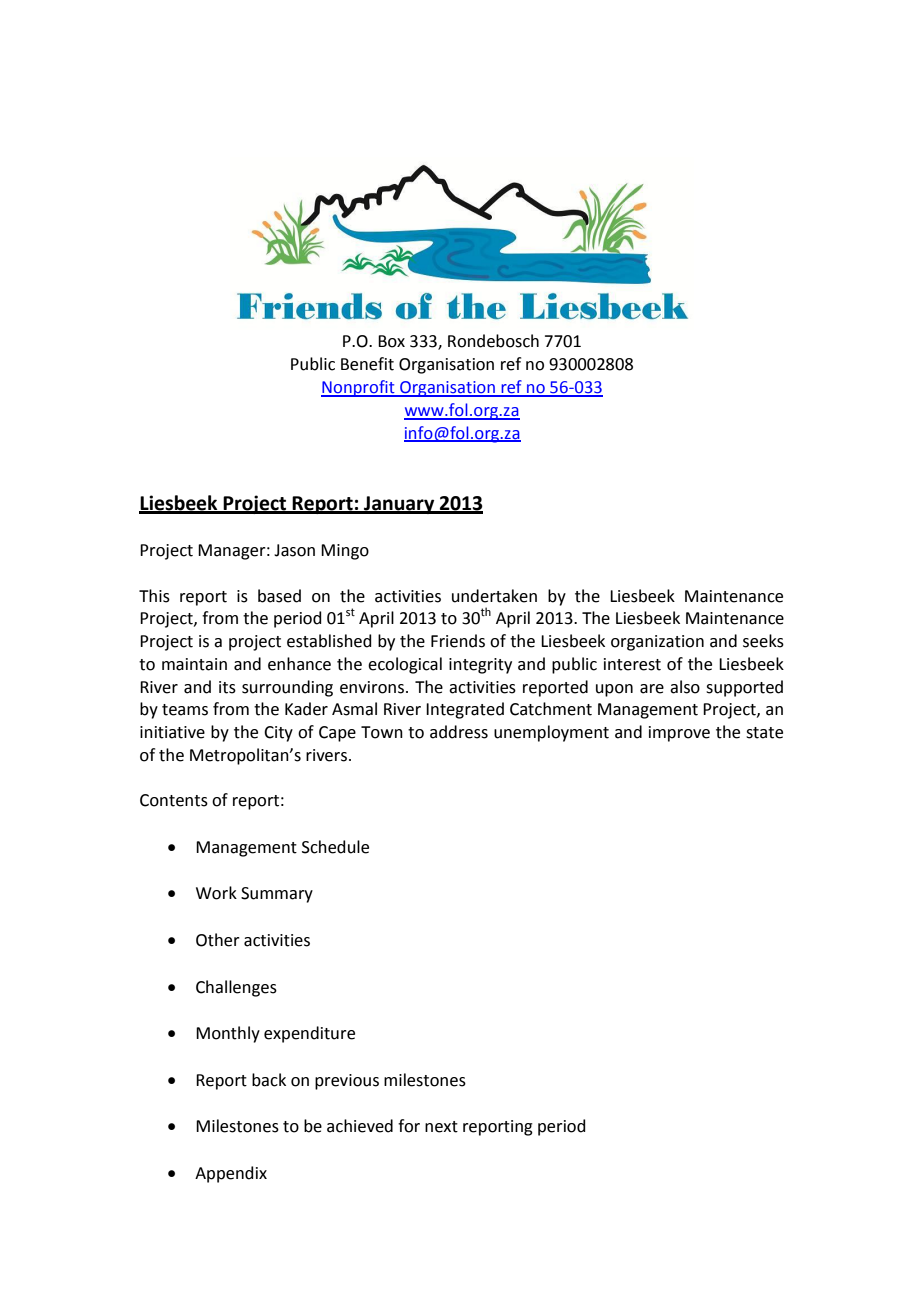 The height and width of the screenshot is (1308, 924). What do you see at coordinates (359, 388) in the screenshot?
I see `Nonprofit` at bounding box center [359, 388].
